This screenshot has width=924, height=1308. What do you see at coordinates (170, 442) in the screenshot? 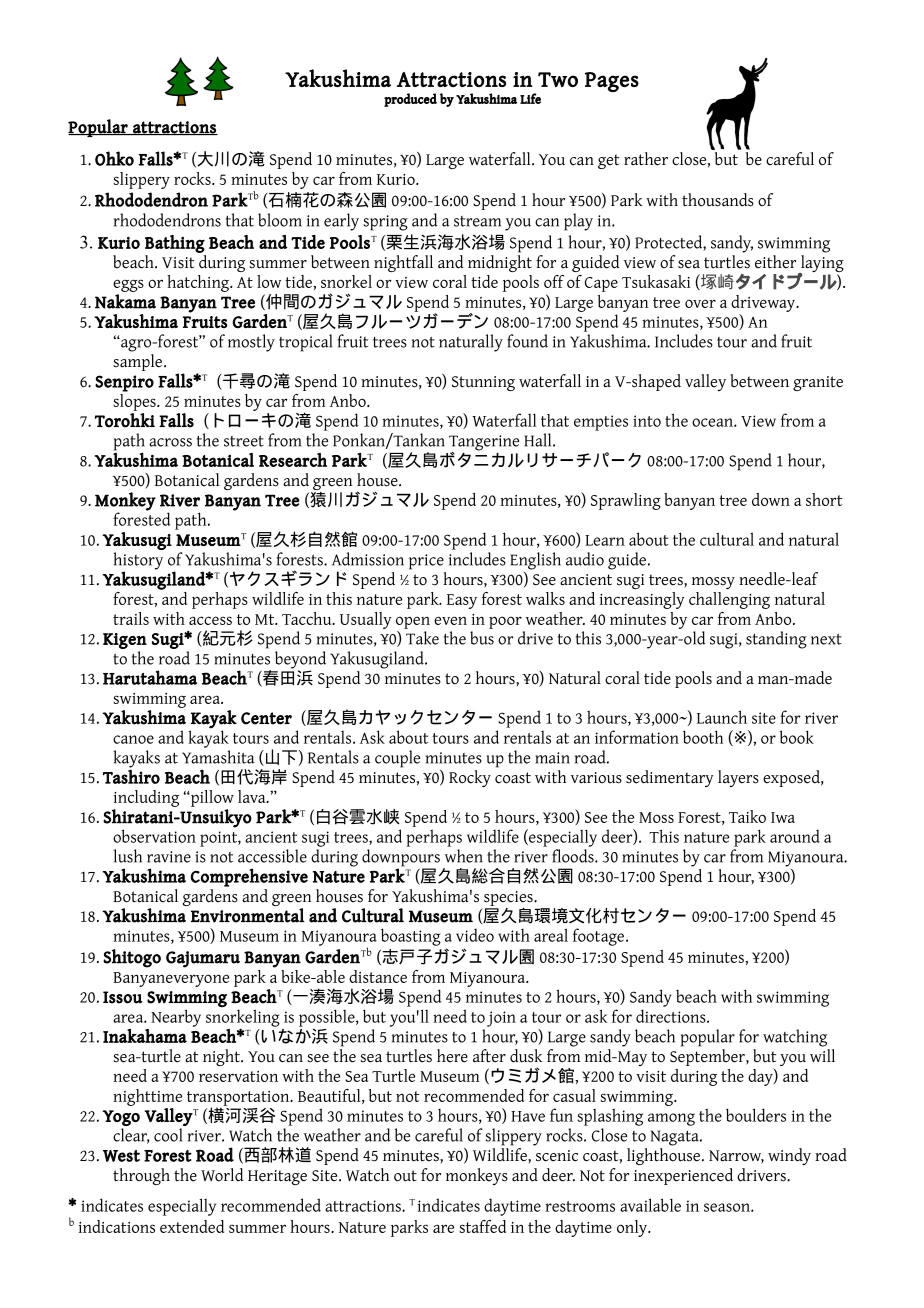
I see `across` at bounding box center [170, 442].
